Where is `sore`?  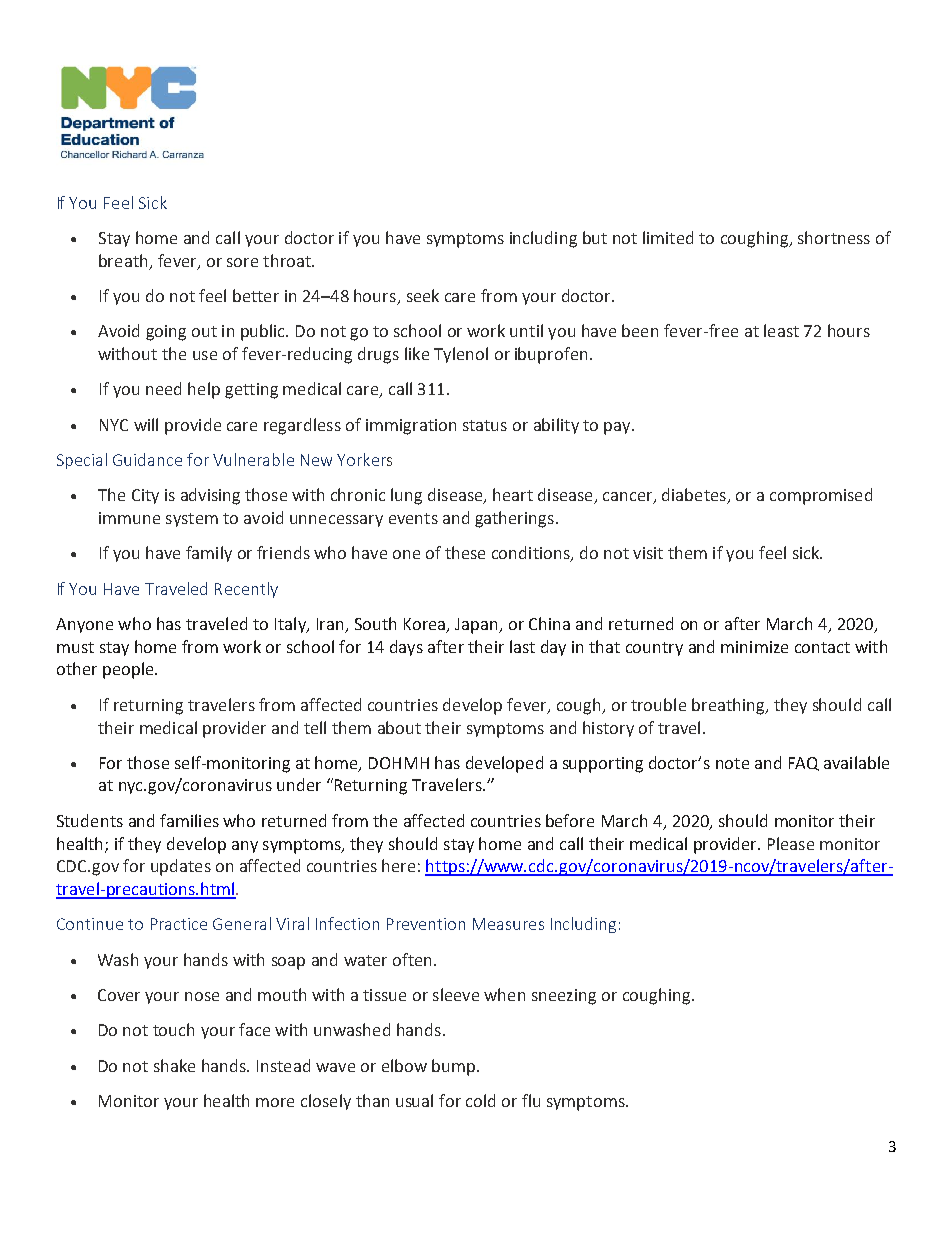 sore is located at coordinates (242, 262).
